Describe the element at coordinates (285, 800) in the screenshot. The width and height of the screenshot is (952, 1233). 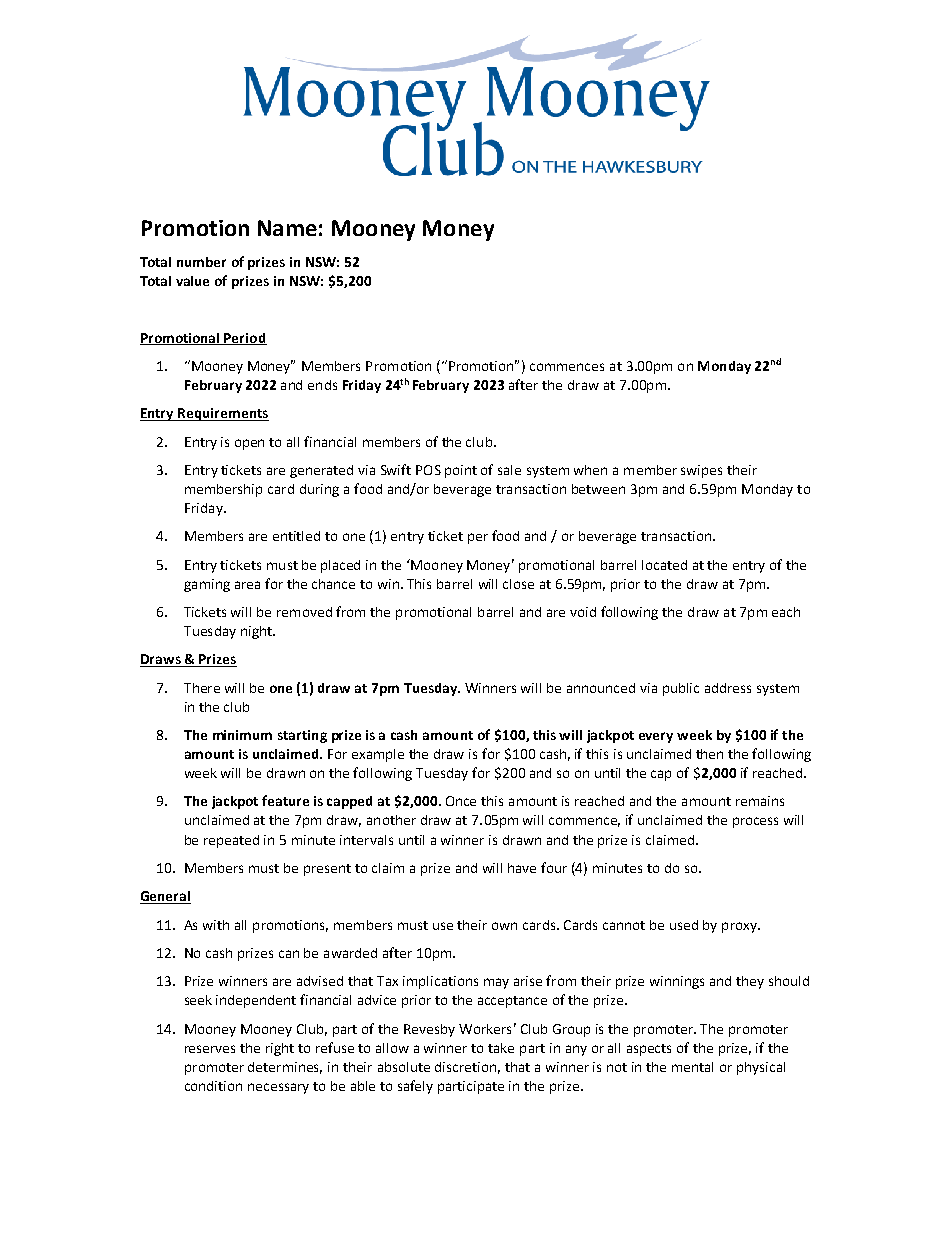
I see `feature` at that location.
